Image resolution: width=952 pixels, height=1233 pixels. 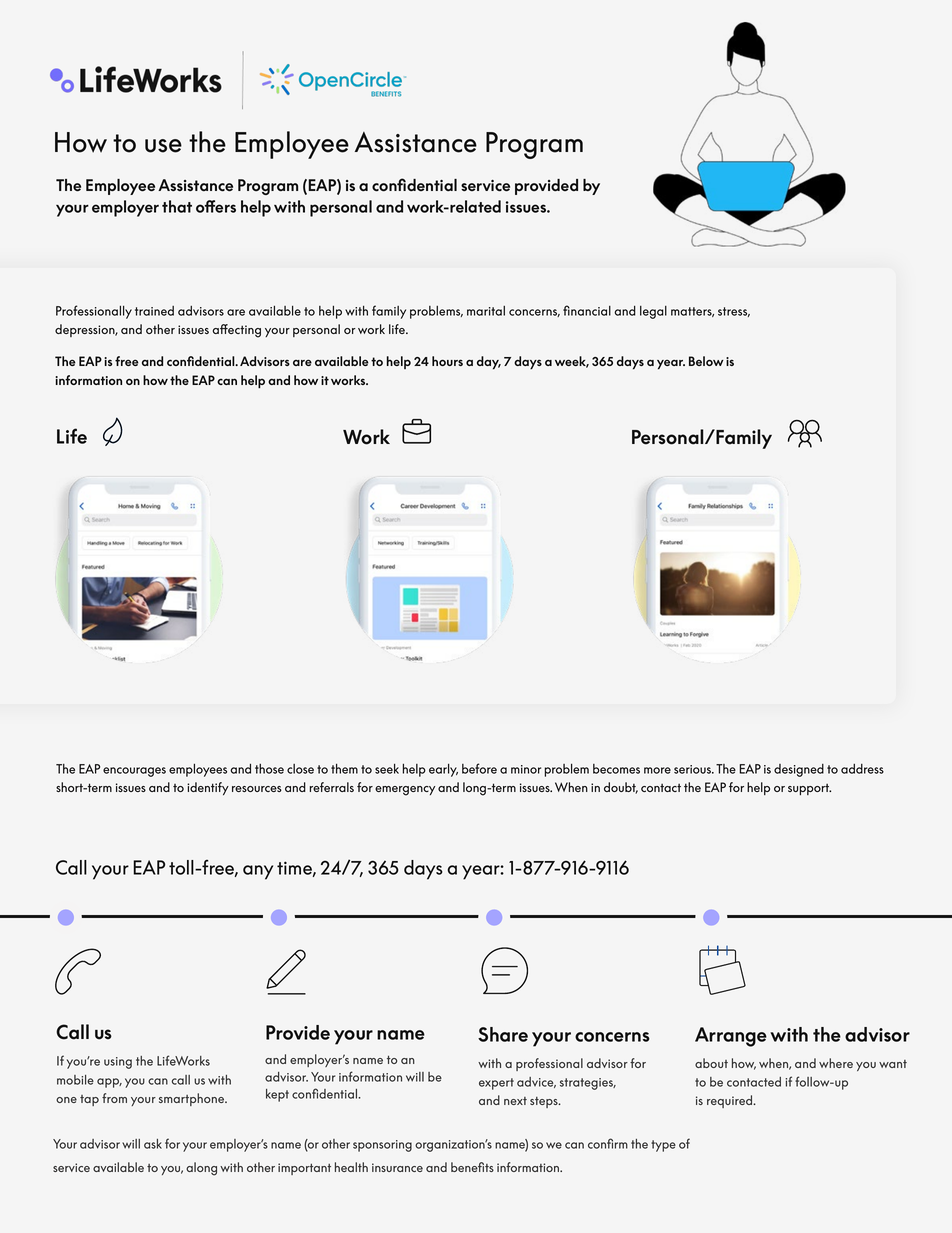 I want to click on ask, so click(x=153, y=1144).
